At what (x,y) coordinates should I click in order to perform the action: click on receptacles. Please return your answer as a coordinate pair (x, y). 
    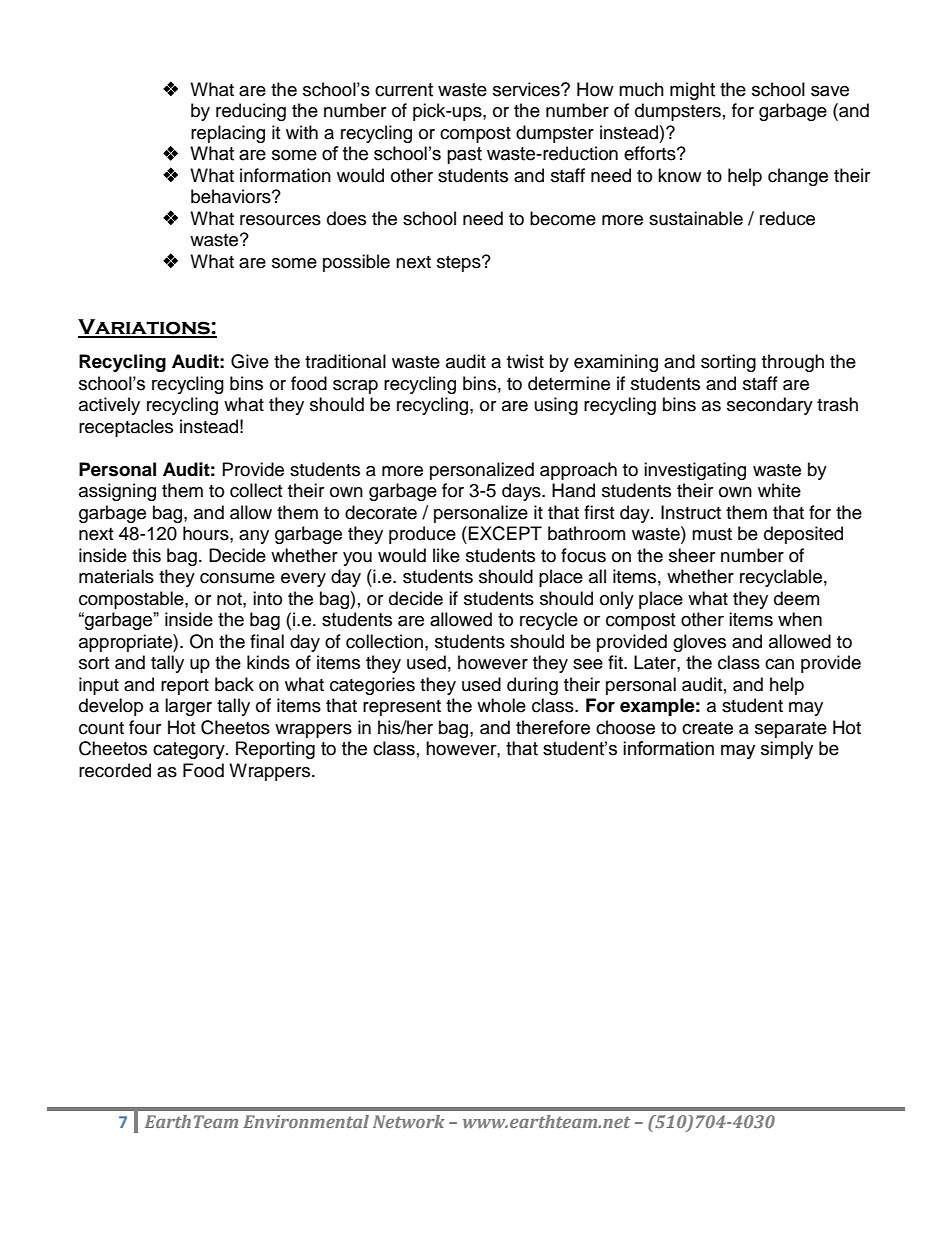
    Looking at the image, I should click on (126, 428).
